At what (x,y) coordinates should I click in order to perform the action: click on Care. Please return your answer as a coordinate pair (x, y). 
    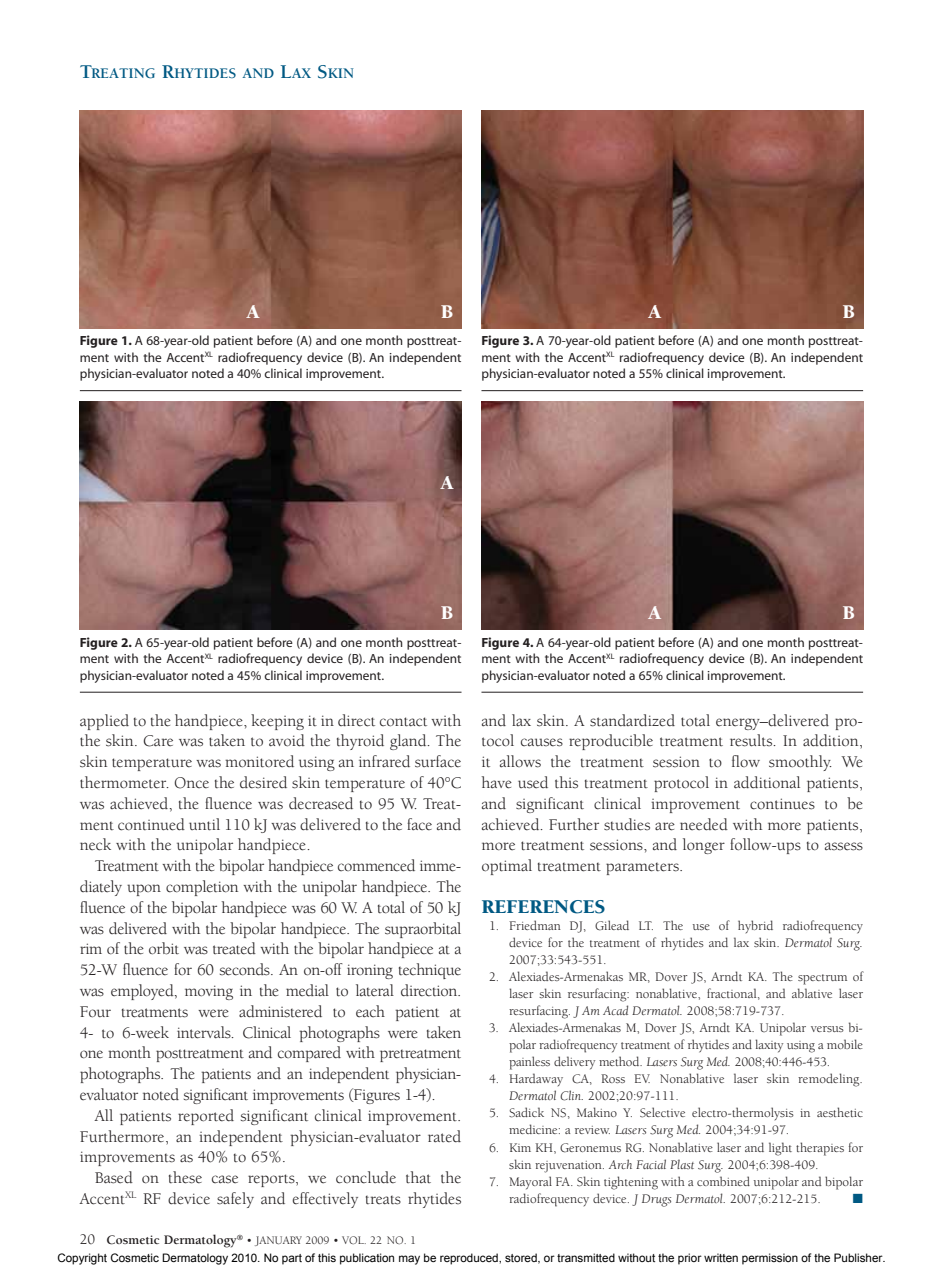
    Looking at the image, I should click on (158, 741).
